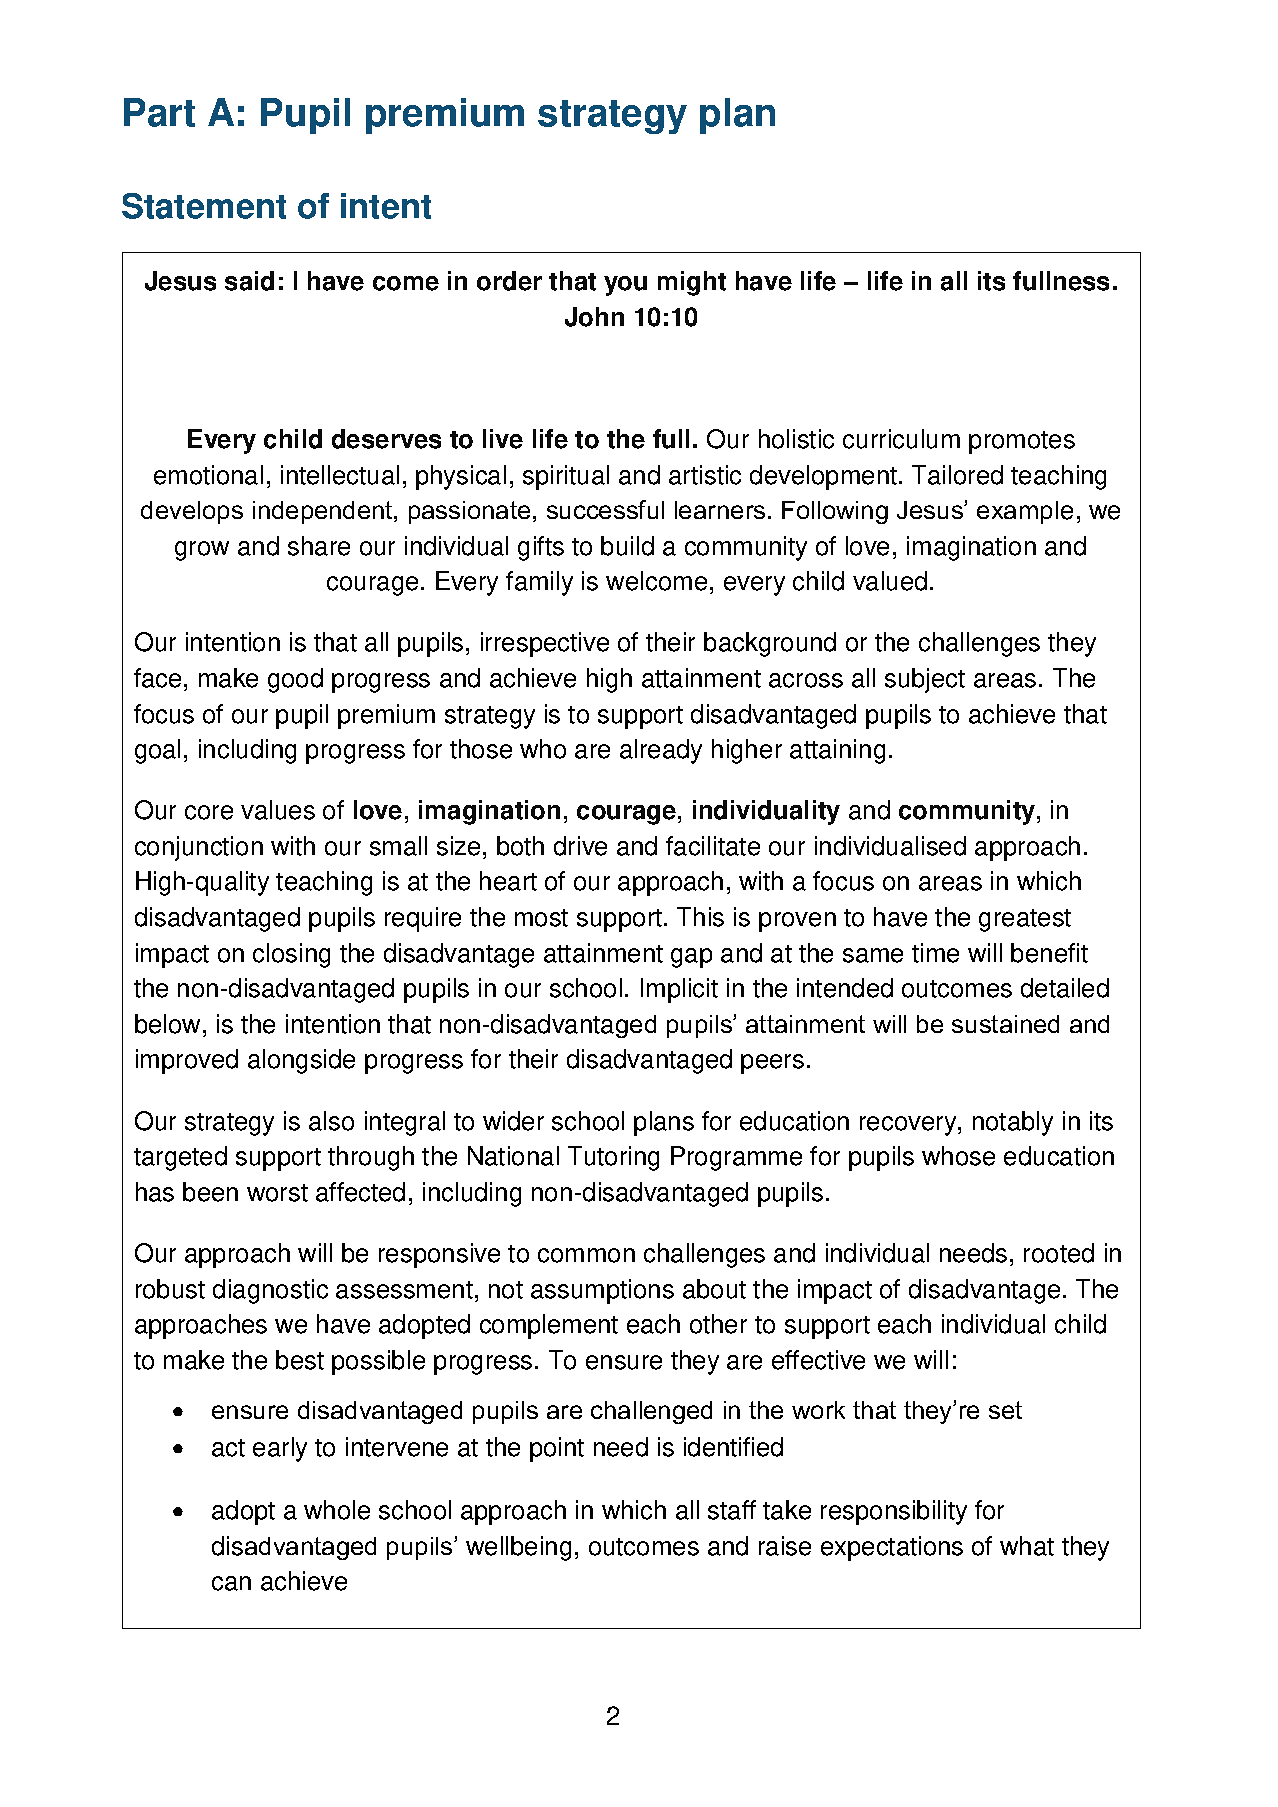 The height and width of the screenshot is (1807, 1278). Describe the element at coordinates (518, 1548) in the screenshot. I see `wellbeing` at that location.
